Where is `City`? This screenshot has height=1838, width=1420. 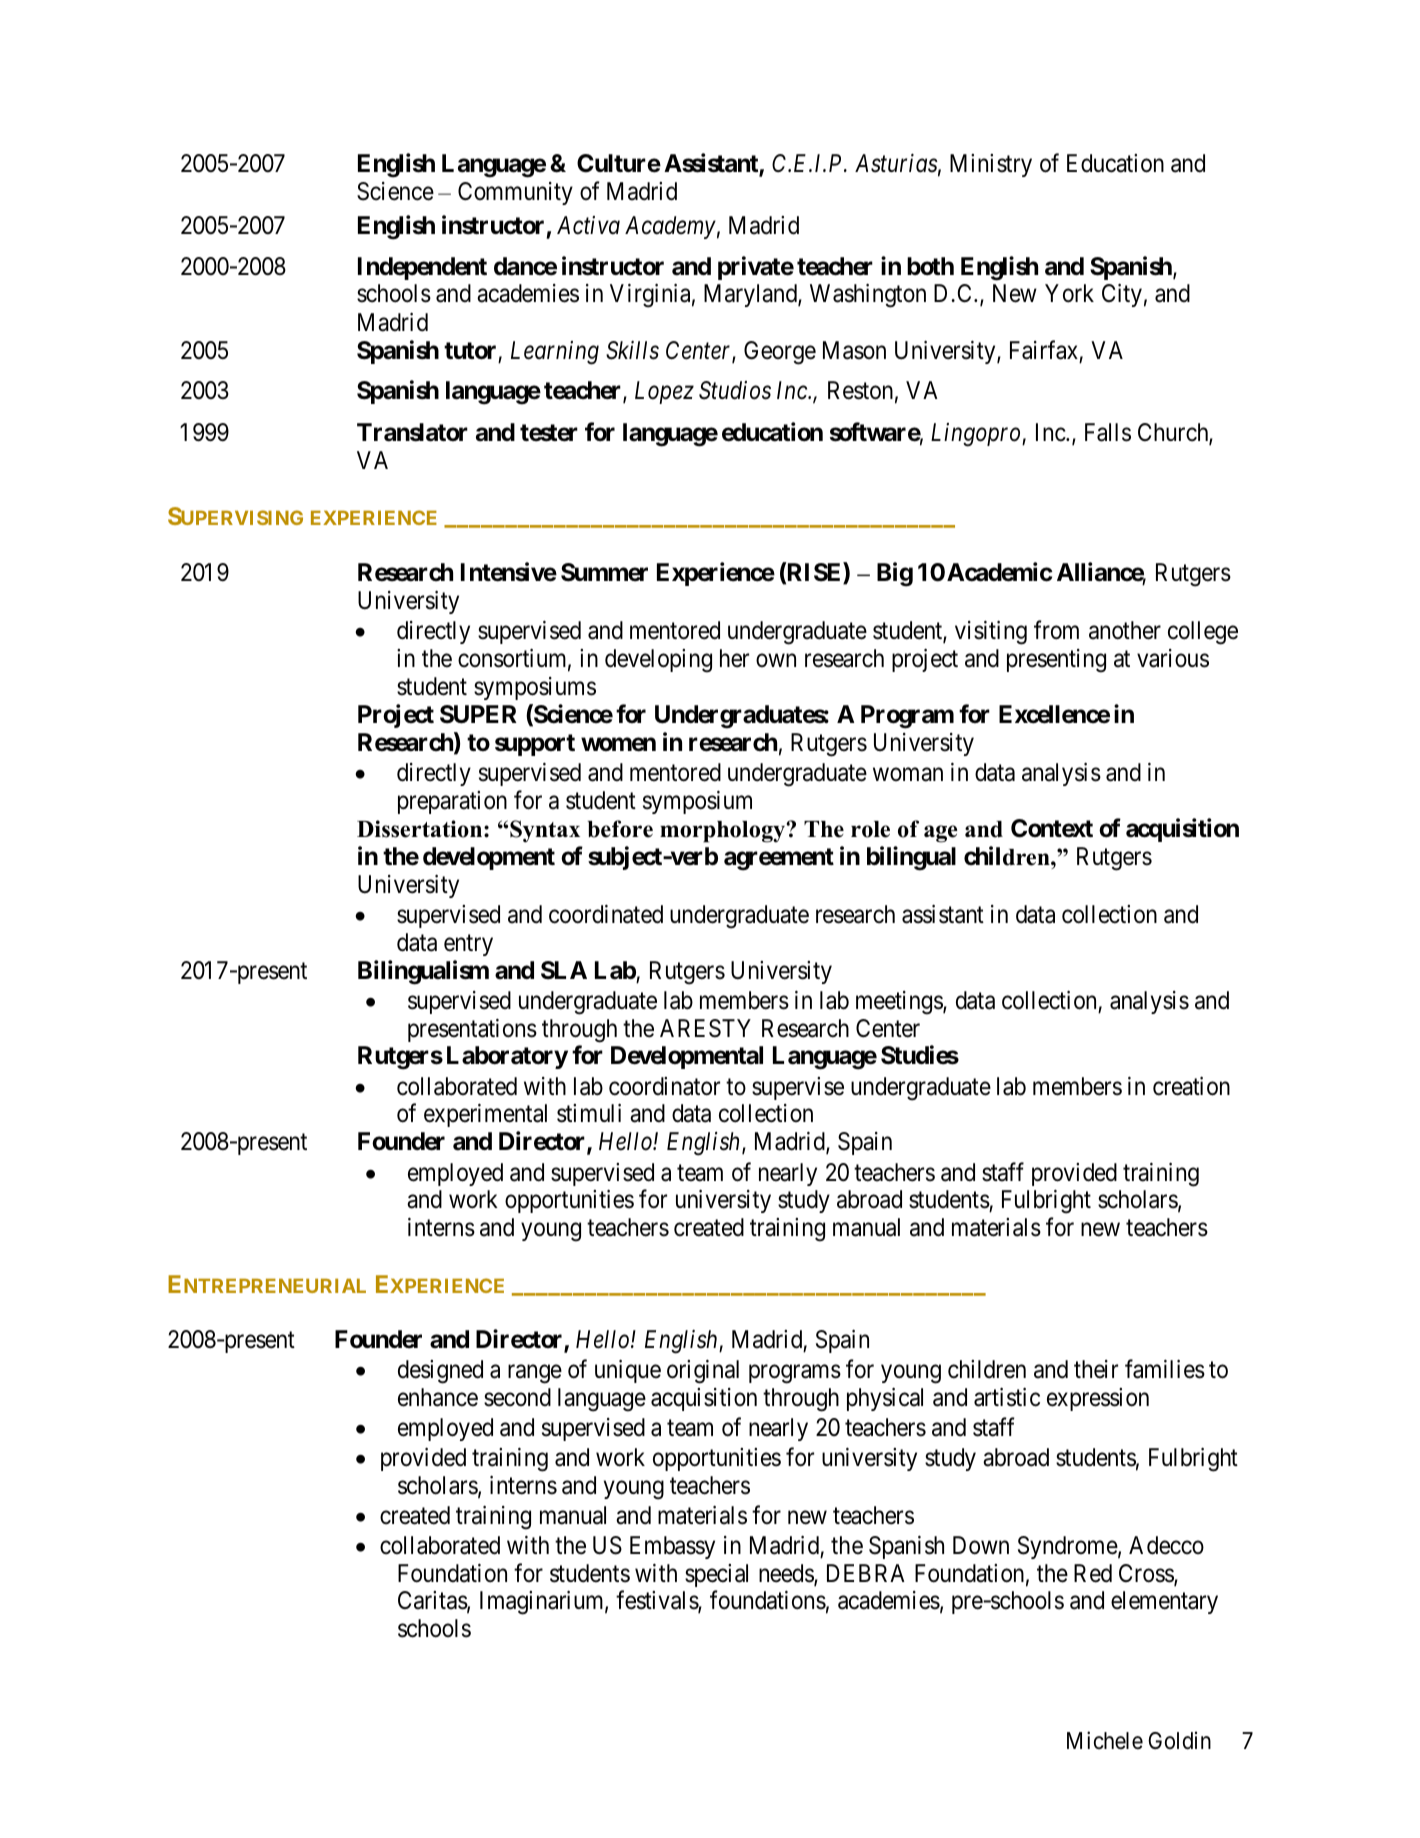
City is located at coordinates (1122, 295).
